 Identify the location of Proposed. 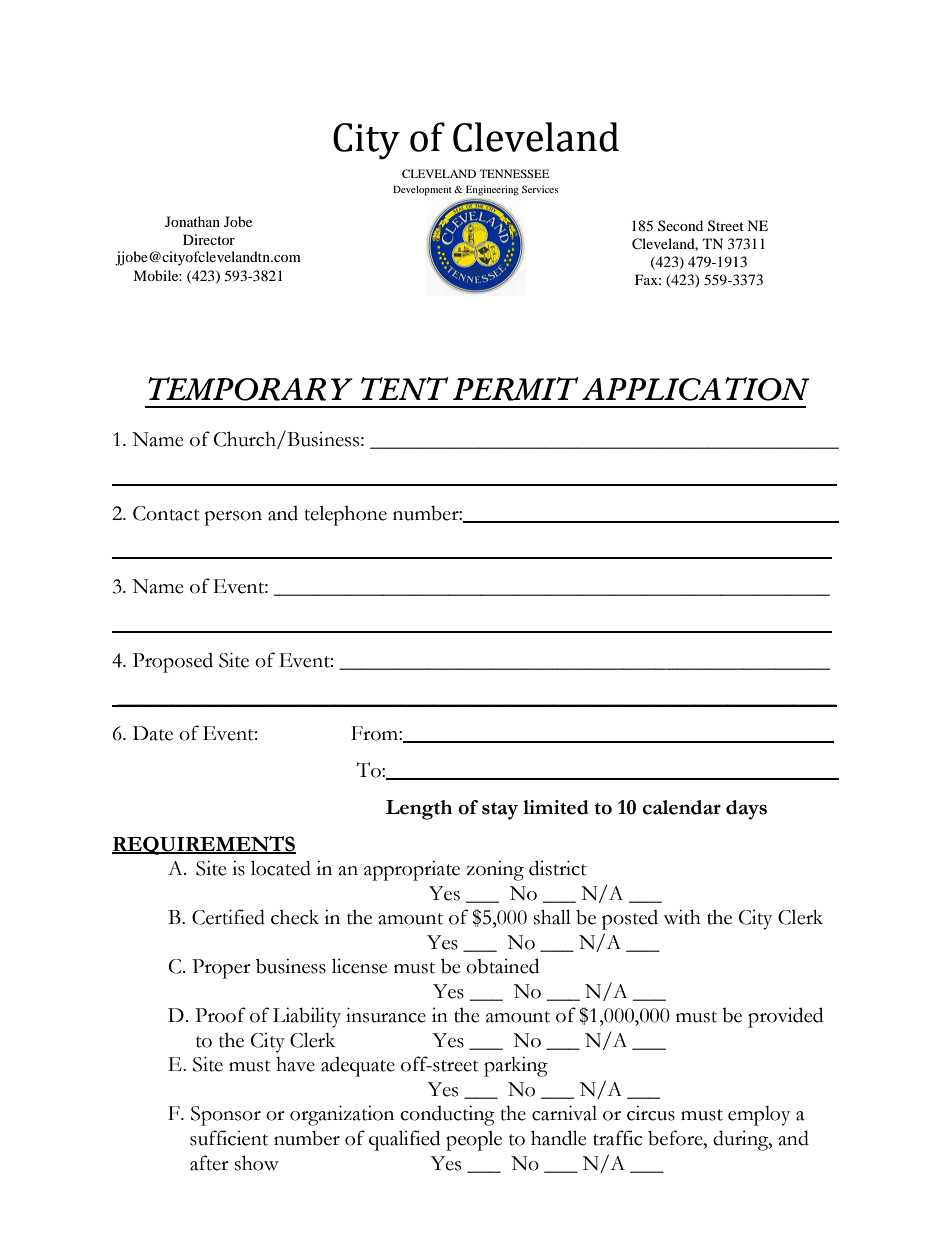
(173, 663).
